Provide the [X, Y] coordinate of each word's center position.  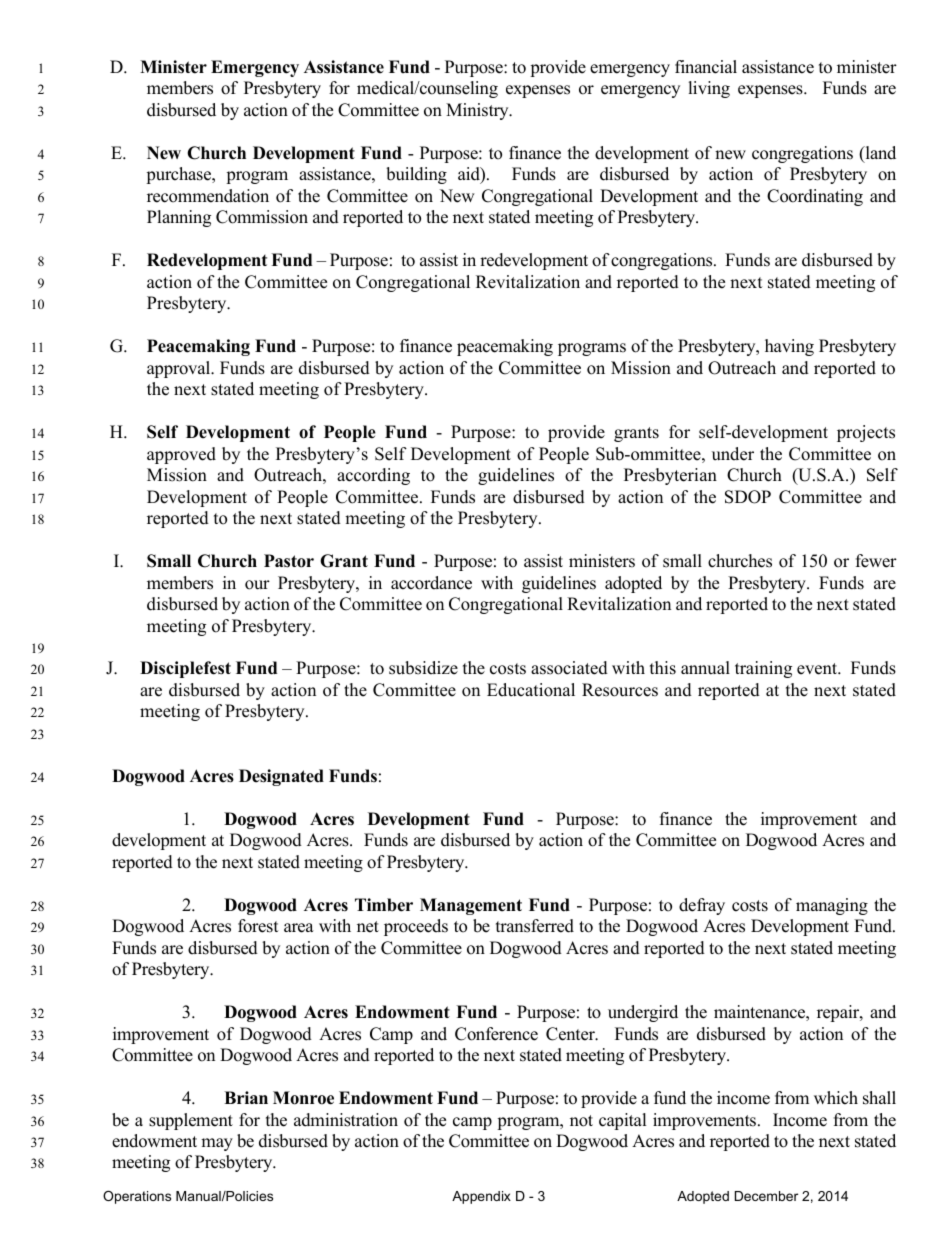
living [709, 89]
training [763, 669]
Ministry [478, 111]
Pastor [289, 561]
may [217, 1144]
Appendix [481, 1197]
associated [569, 668]
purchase [180, 175]
